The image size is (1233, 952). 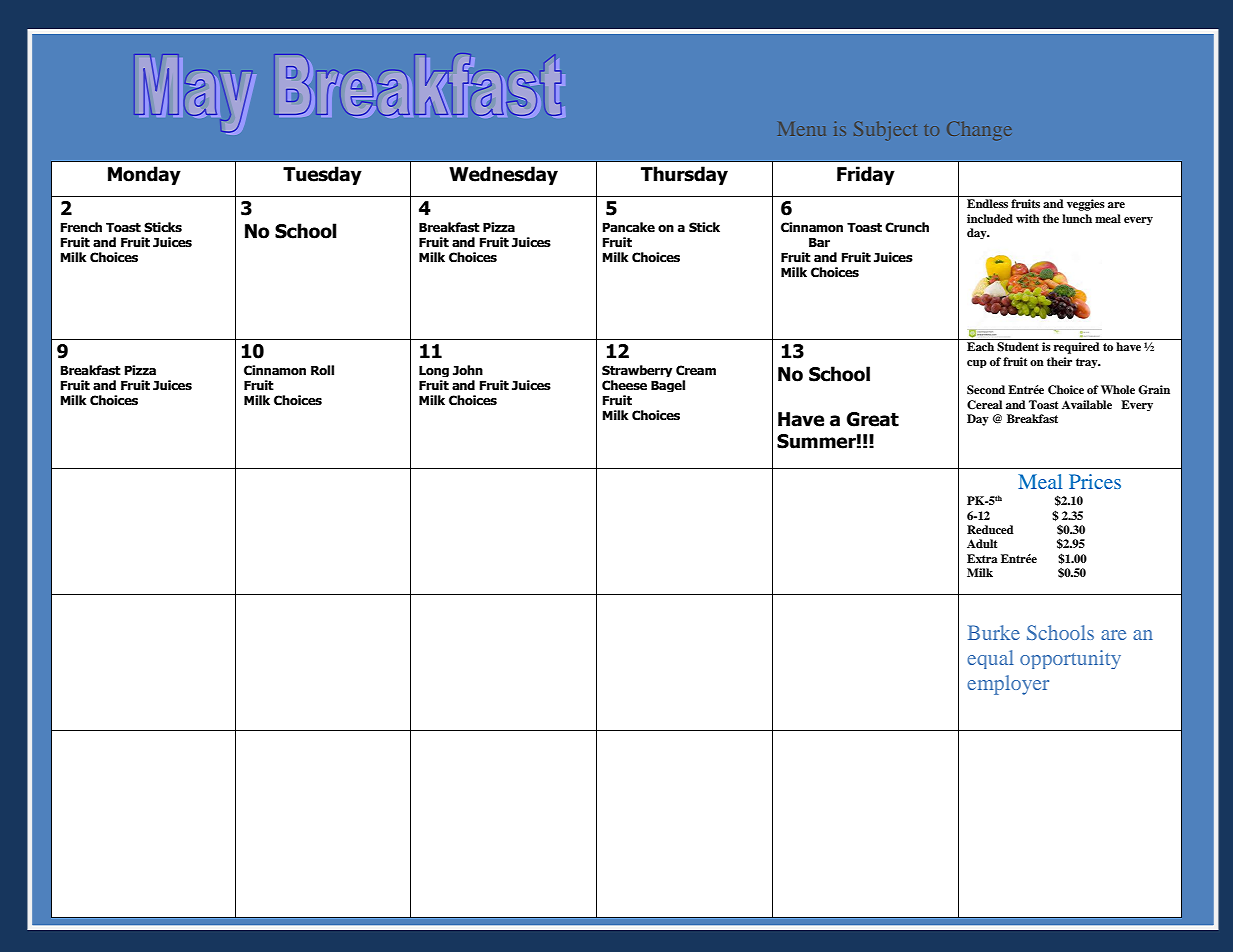 I want to click on Cereal, so click(x=984, y=405).
